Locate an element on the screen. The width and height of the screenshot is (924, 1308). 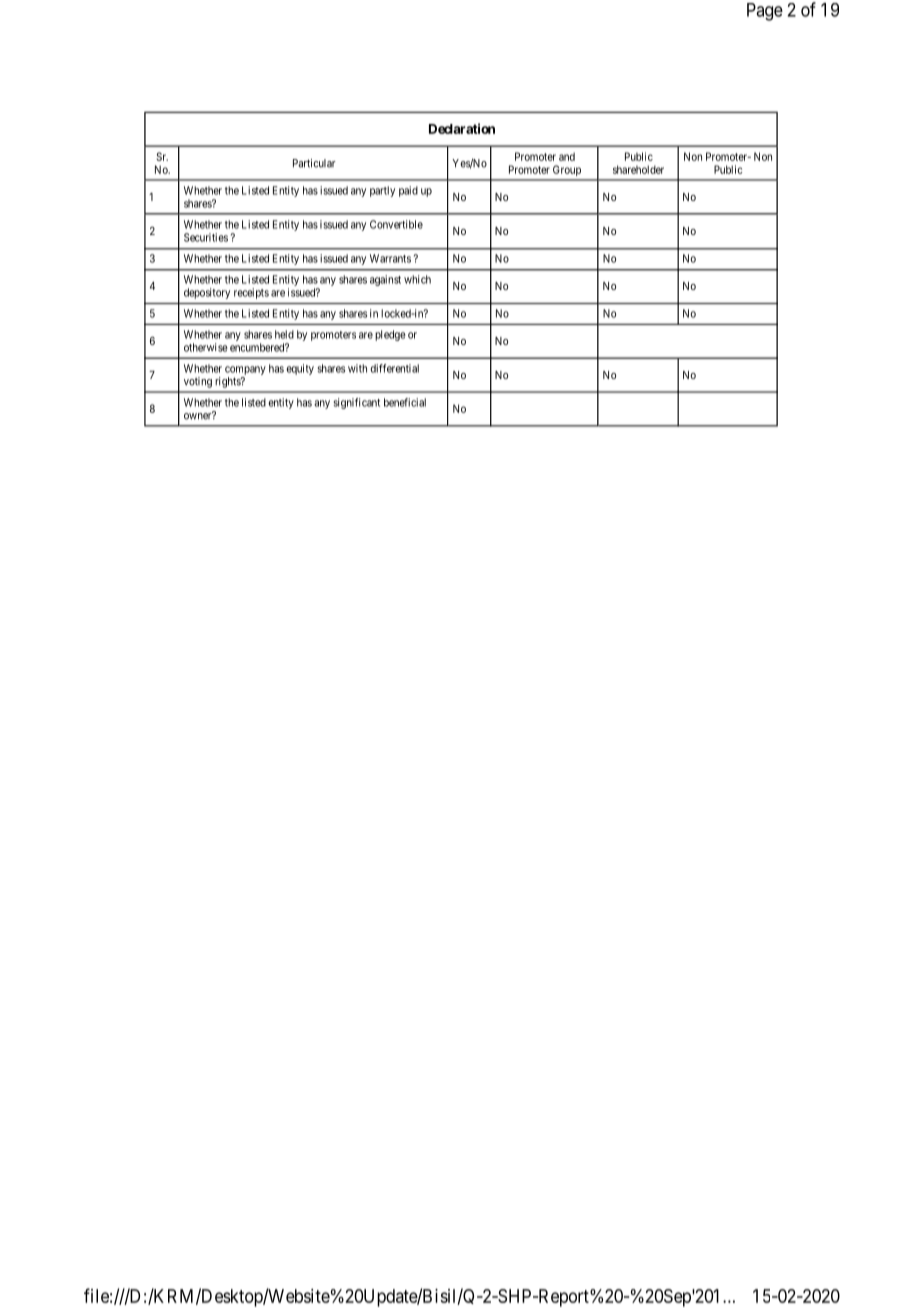
Page is located at coordinates (765, 12).
